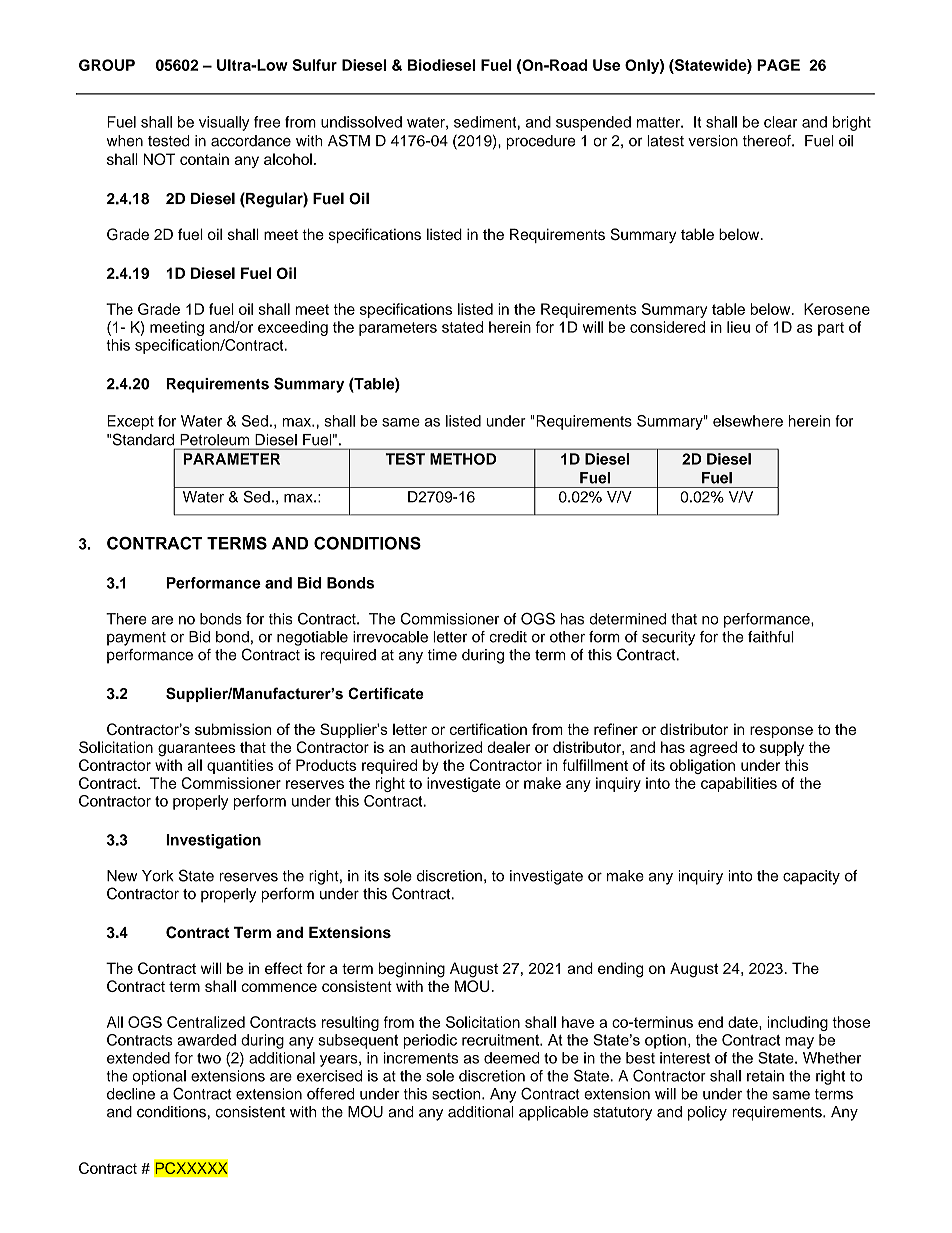  I want to click on procedure, so click(541, 142).
